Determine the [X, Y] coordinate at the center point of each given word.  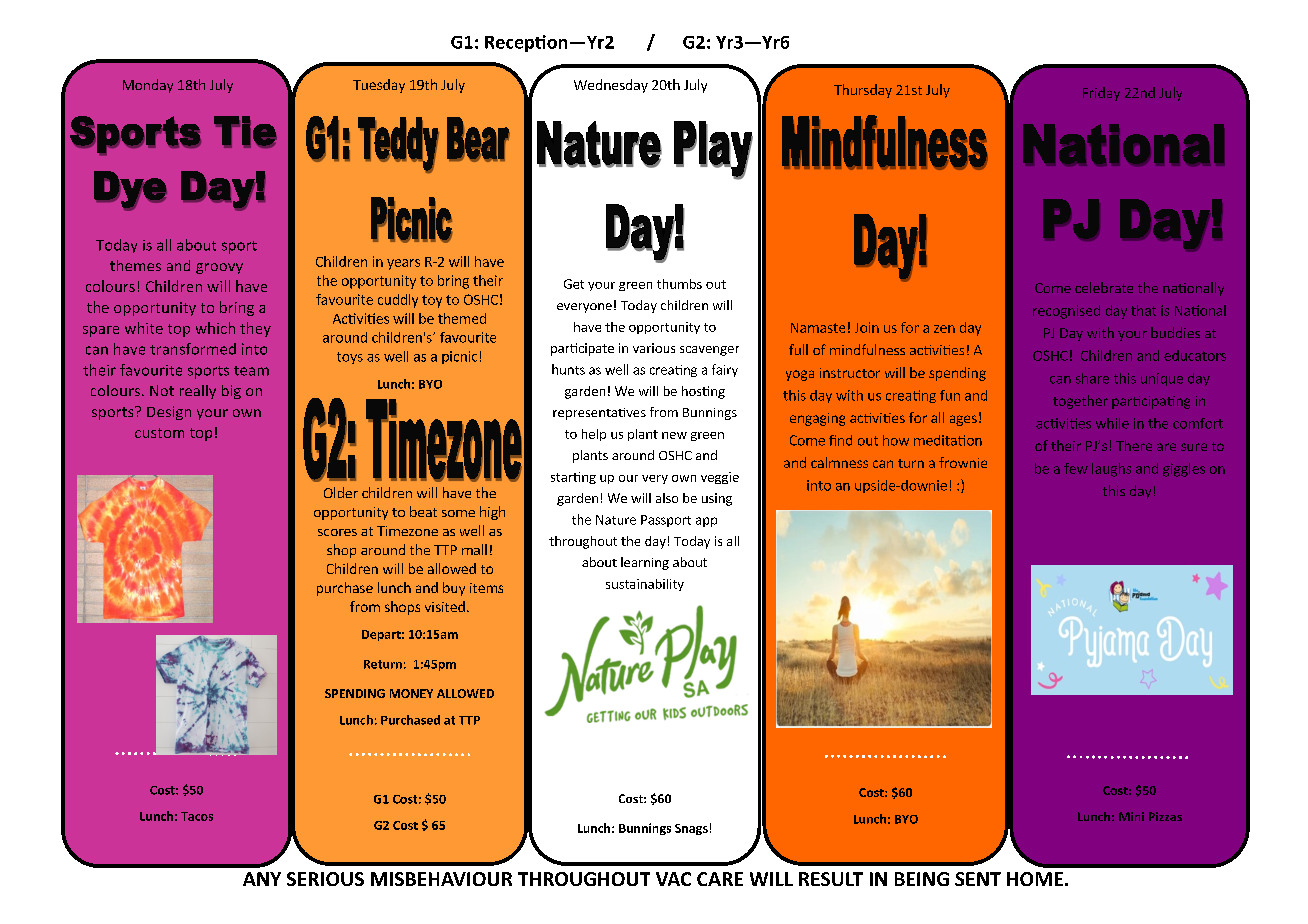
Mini [1131, 816]
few [1076, 468]
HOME [1035, 879]
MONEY [411, 693]
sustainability [645, 585]
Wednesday [611, 86]
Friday [1101, 94]
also [667, 498]
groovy [219, 268]
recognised [1066, 312]
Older [341, 492]
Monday [148, 86]
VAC [673, 879]
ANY [262, 879]
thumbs [679, 284]
